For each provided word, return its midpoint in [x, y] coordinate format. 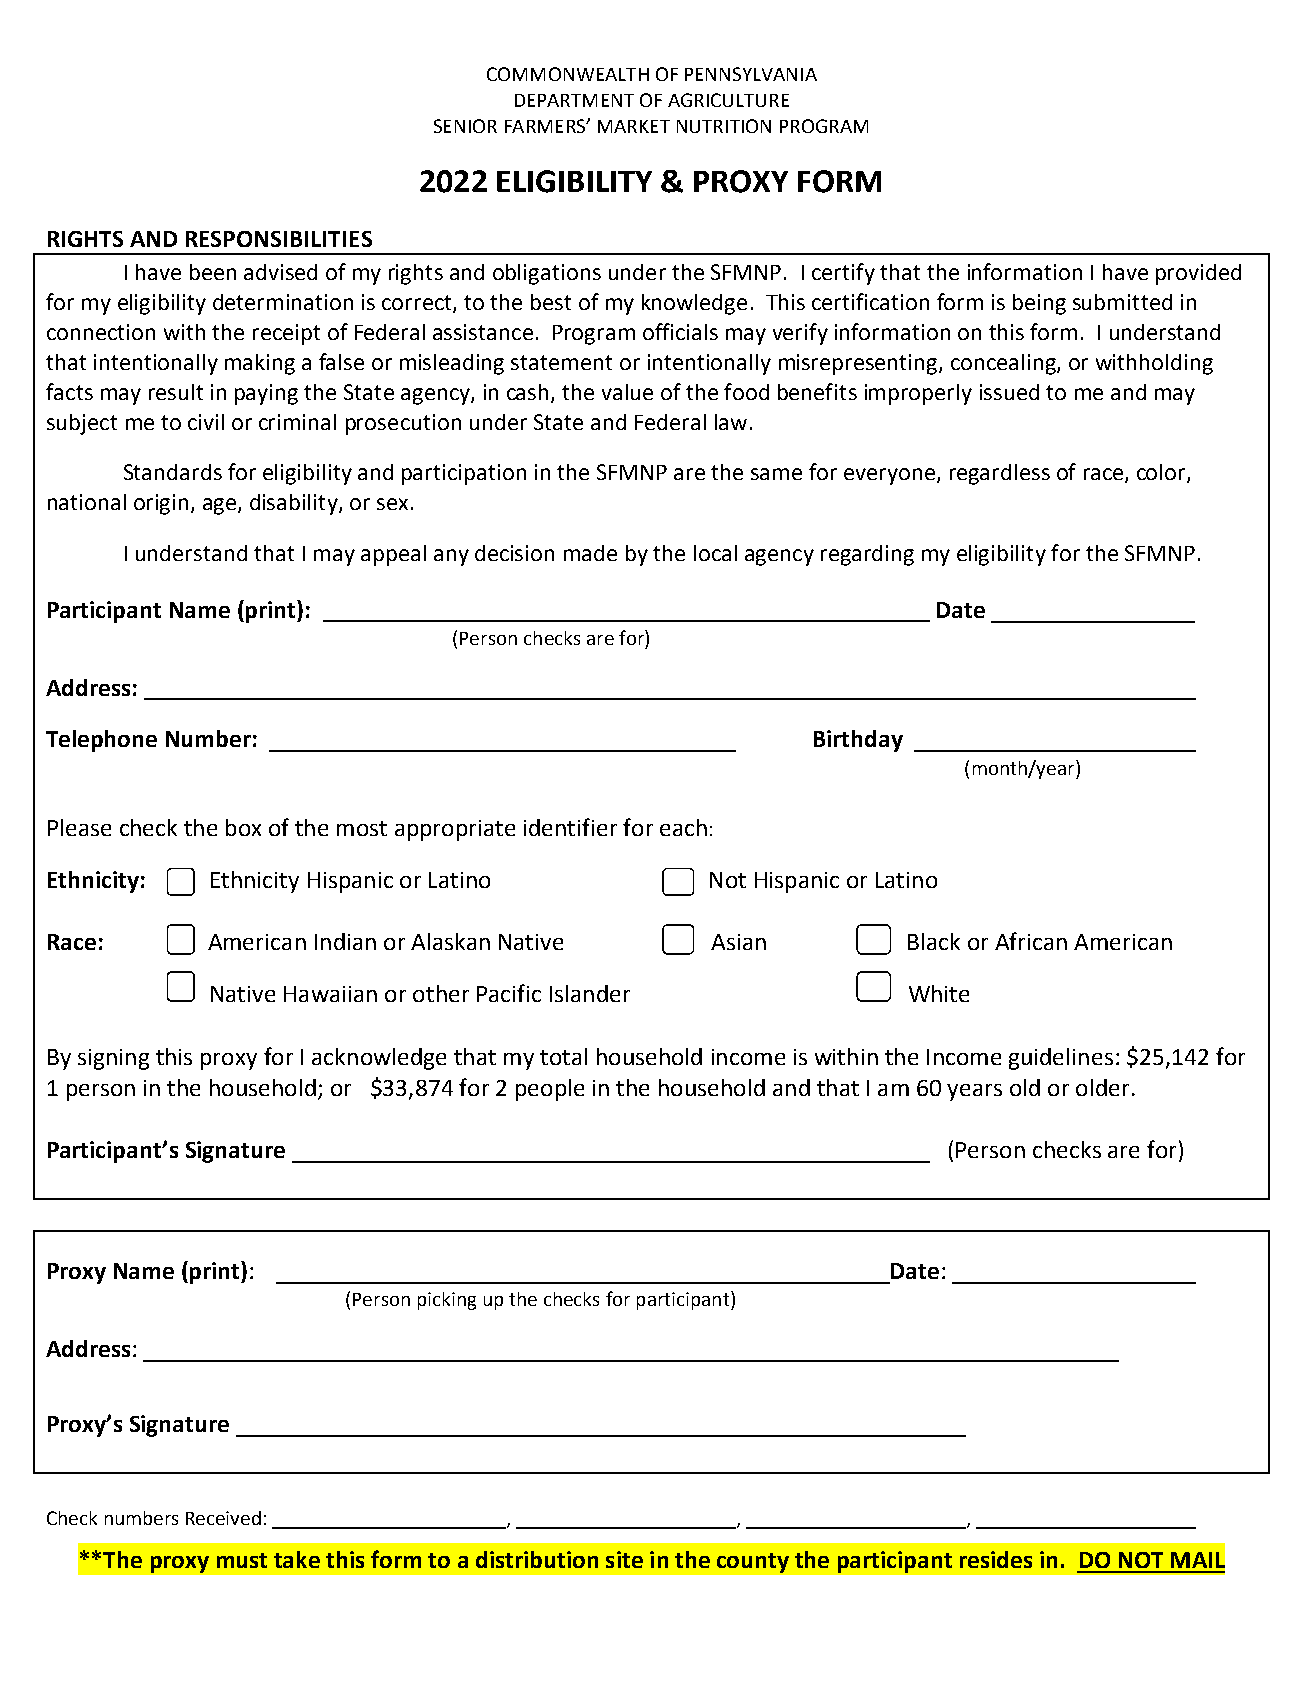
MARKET [634, 126]
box [243, 827]
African [1031, 941]
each [683, 827]
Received [223, 1518]
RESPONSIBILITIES [279, 239]
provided [1198, 274]
